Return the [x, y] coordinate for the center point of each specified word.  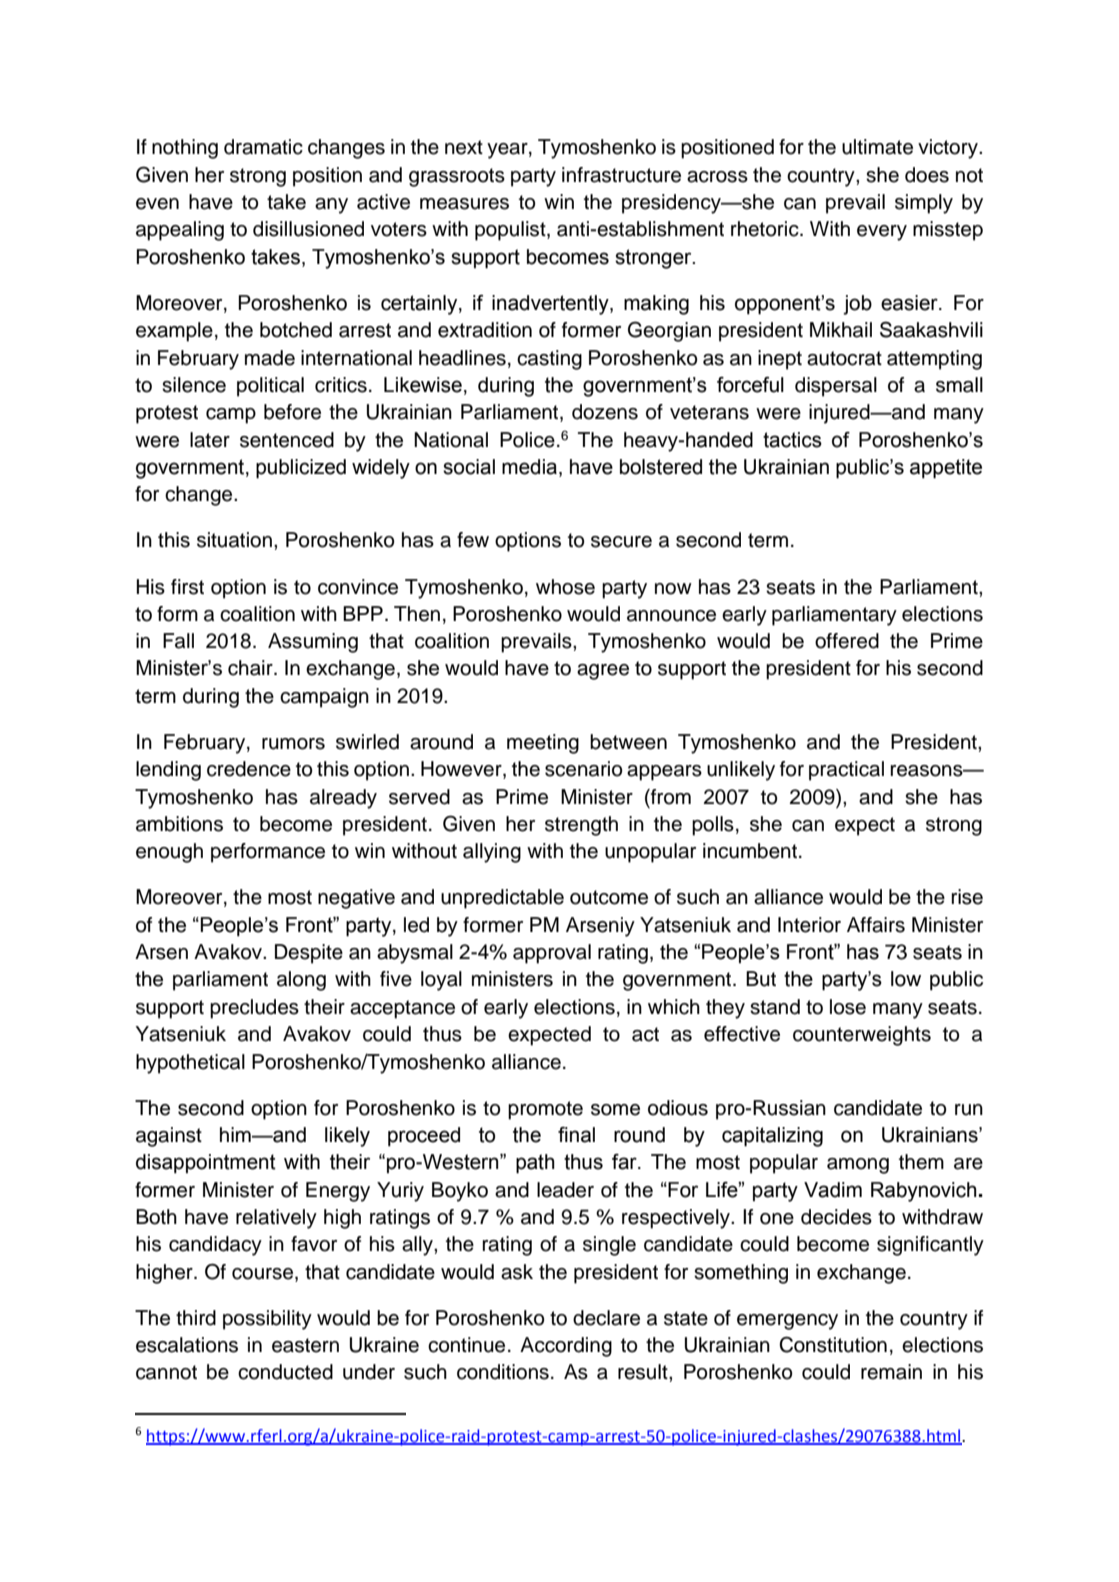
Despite [309, 954]
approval [552, 954]
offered [847, 641]
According [566, 1347]
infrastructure [621, 175]
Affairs [876, 925]
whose [565, 587]
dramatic [263, 147]
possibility [267, 1320]
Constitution [833, 1345]
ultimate [877, 147]
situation [234, 540]
